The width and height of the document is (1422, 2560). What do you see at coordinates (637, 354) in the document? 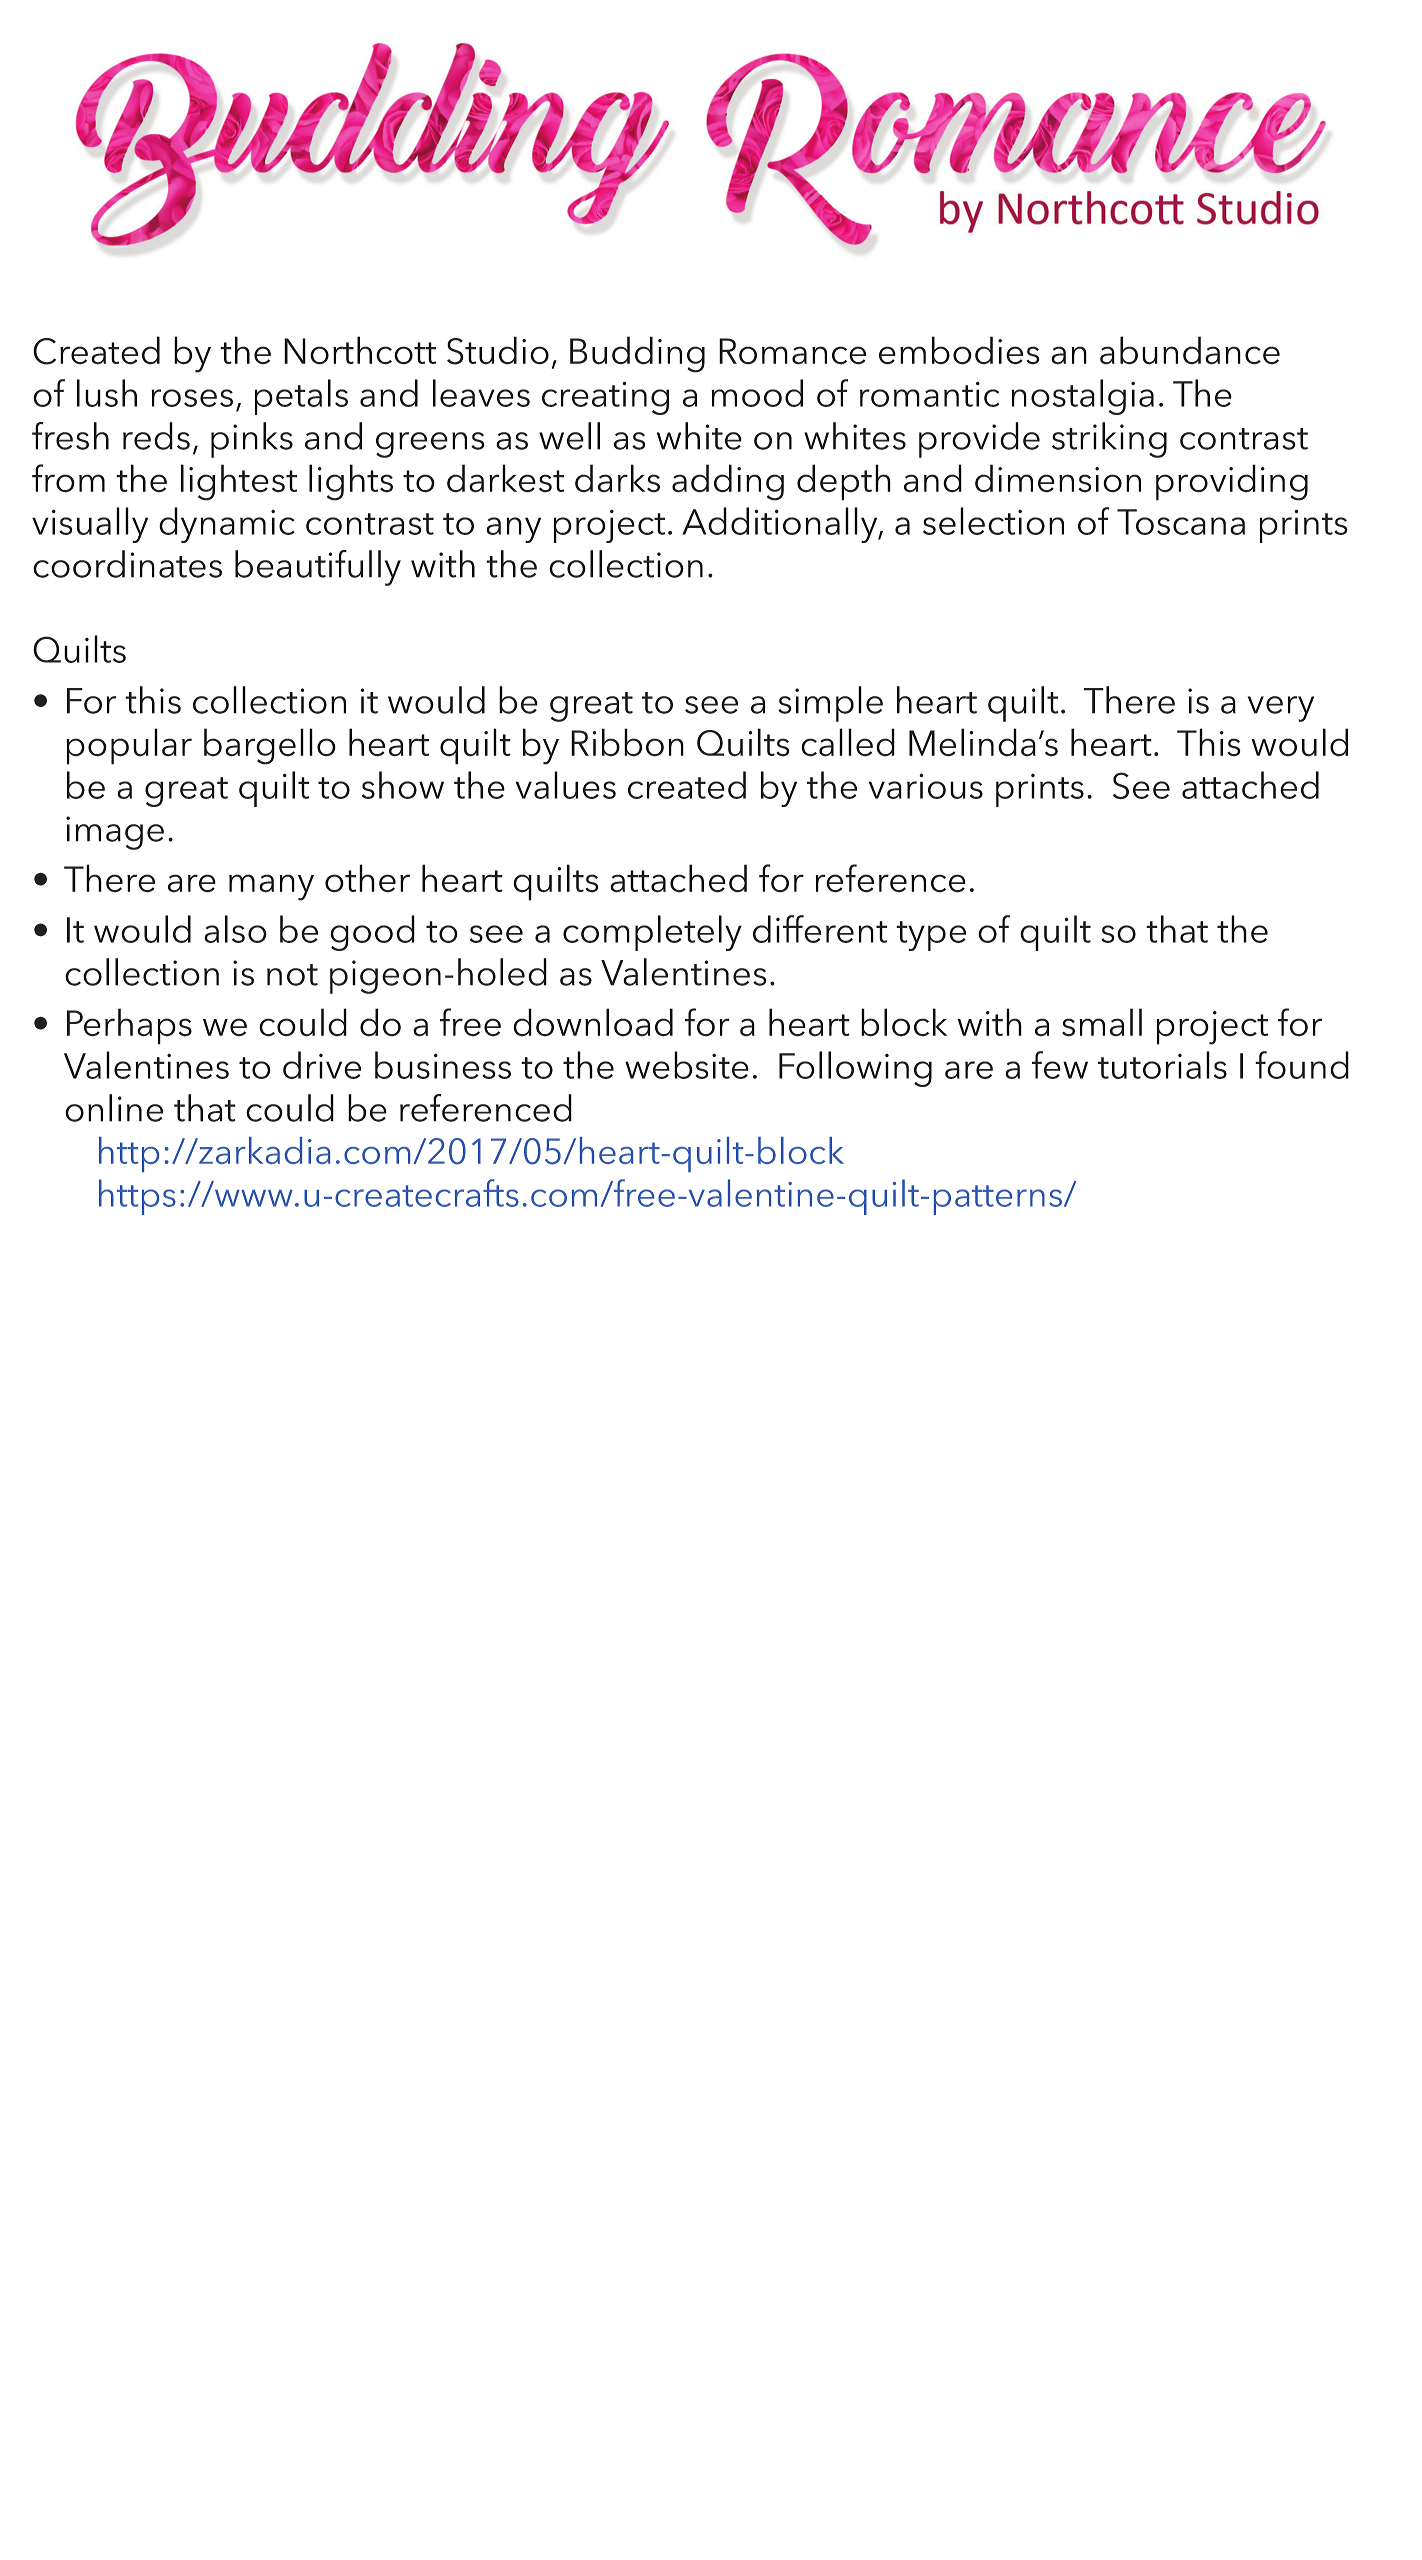
I see `Budding` at bounding box center [637, 354].
